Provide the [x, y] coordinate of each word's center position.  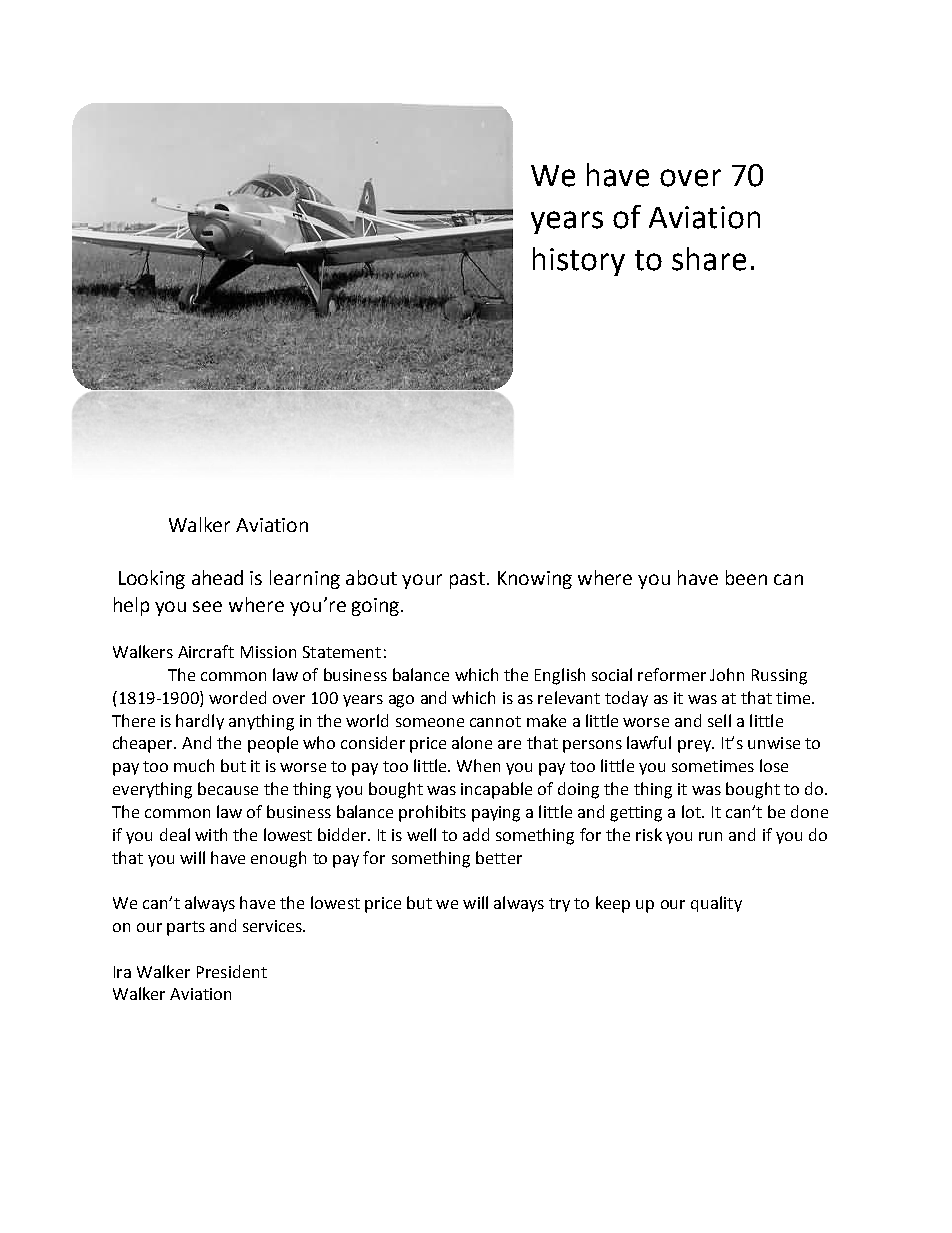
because [228, 788]
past [467, 580]
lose [774, 765]
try [559, 905]
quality [716, 904]
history [579, 261]
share [709, 259]
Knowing [535, 580]
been [746, 577]
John [727, 674]
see [207, 606]
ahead [217, 577]
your [422, 581]
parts [186, 928]
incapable [496, 790]
